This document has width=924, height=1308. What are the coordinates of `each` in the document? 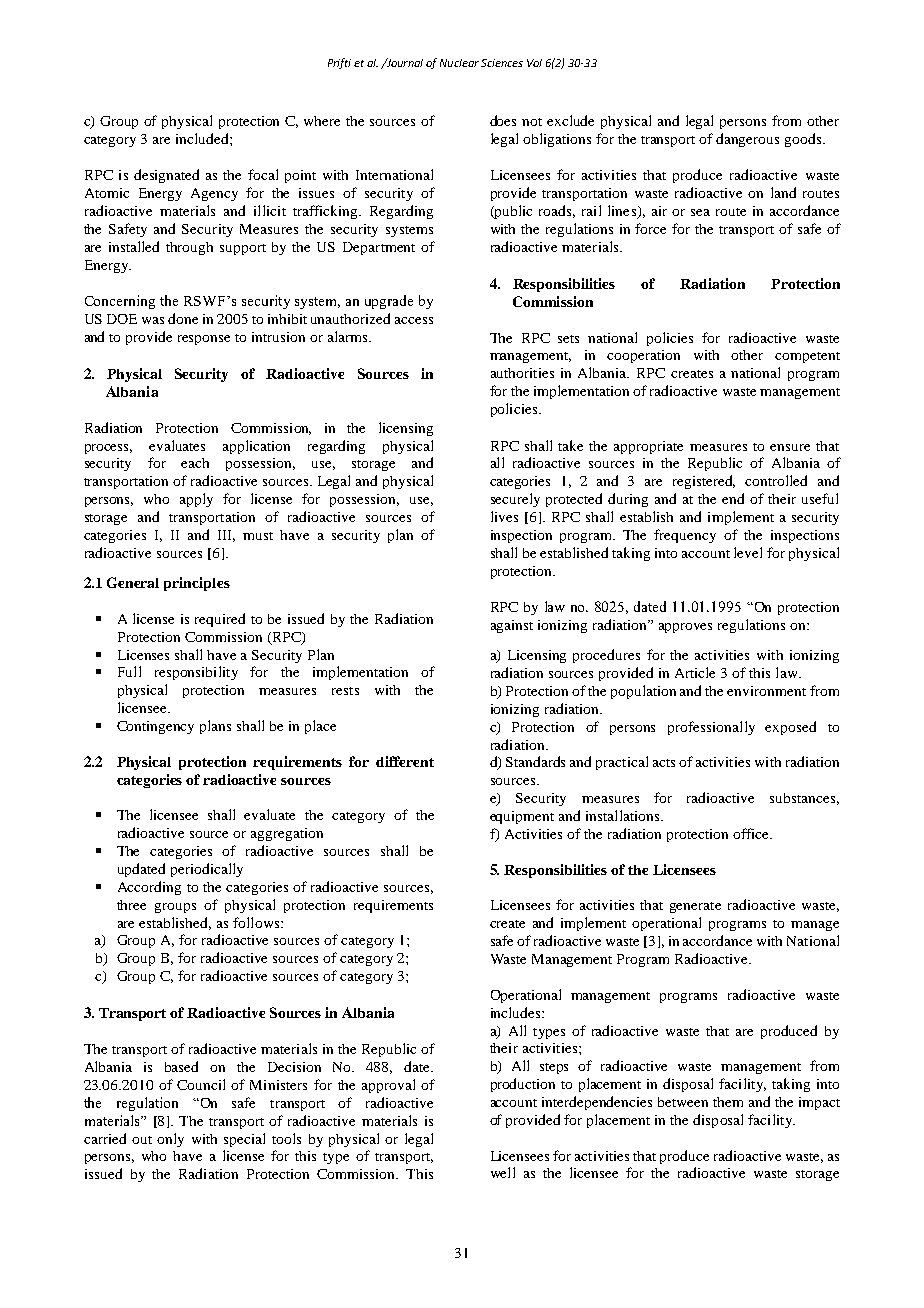 It's located at (195, 463).
